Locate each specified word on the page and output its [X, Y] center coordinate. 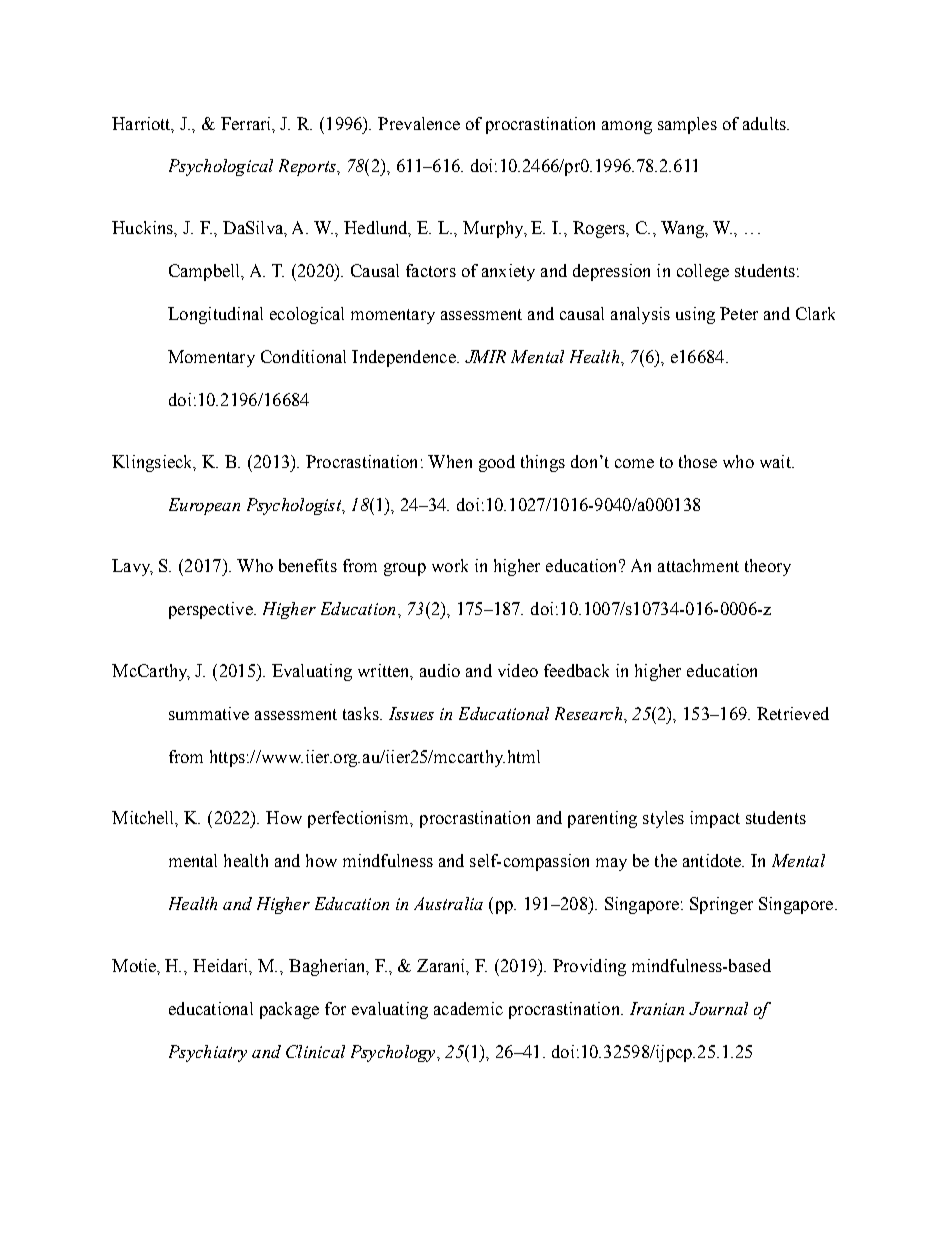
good [497, 463]
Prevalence [419, 123]
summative [209, 713]
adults [765, 123]
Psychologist [295, 506]
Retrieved [793, 713]
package [289, 1010]
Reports [308, 167]
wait [776, 461]
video [518, 670]
